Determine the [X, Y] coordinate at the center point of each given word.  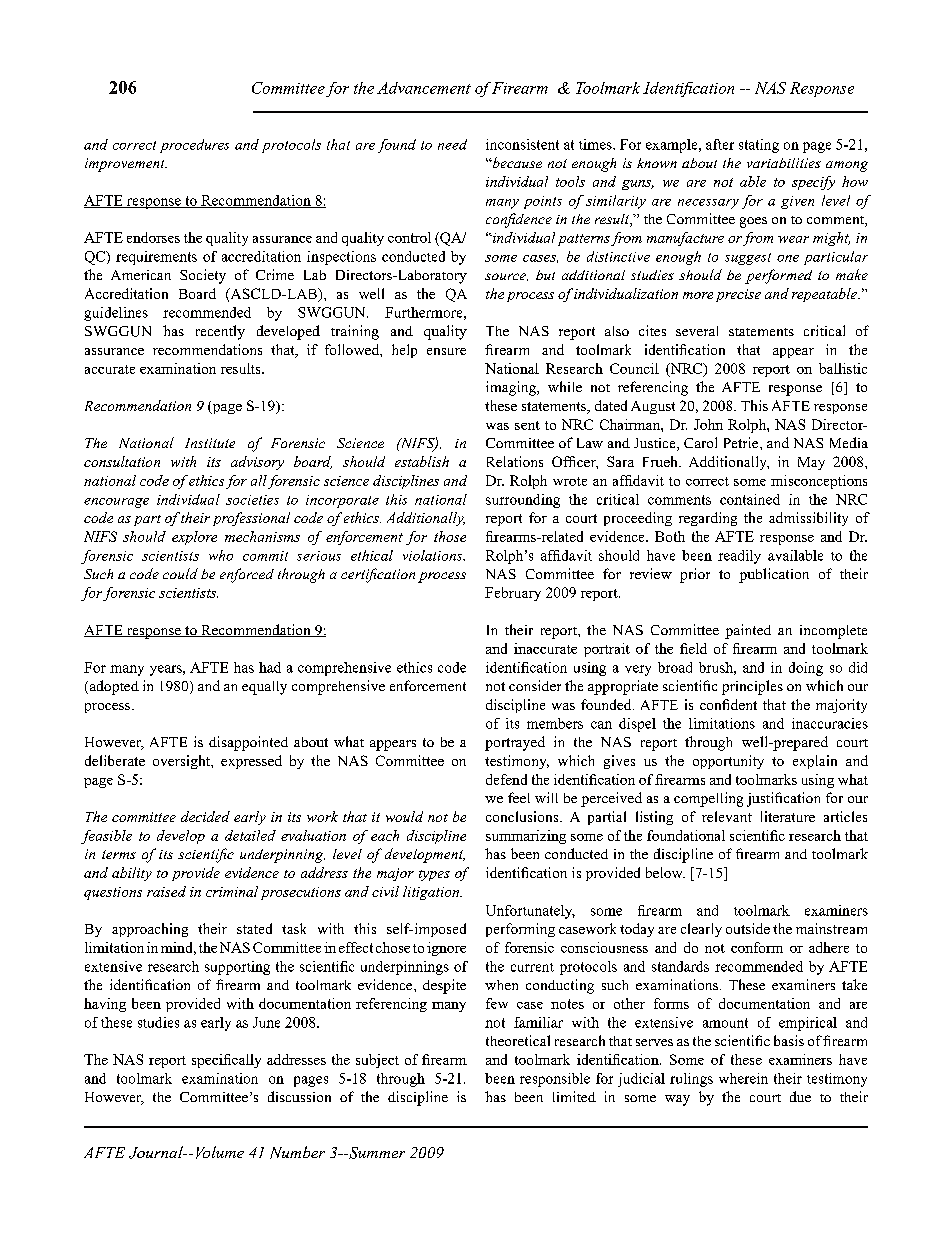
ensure [446, 351]
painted [748, 631]
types [434, 875]
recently [220, 332]
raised [166, 891]
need [452, 144]
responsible [555, 1080]
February [513, 594]
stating [759, 146]
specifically [226, 1061]
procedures [194, 146]
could [180, 573]
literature [788, 816]
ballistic [843, 368]
